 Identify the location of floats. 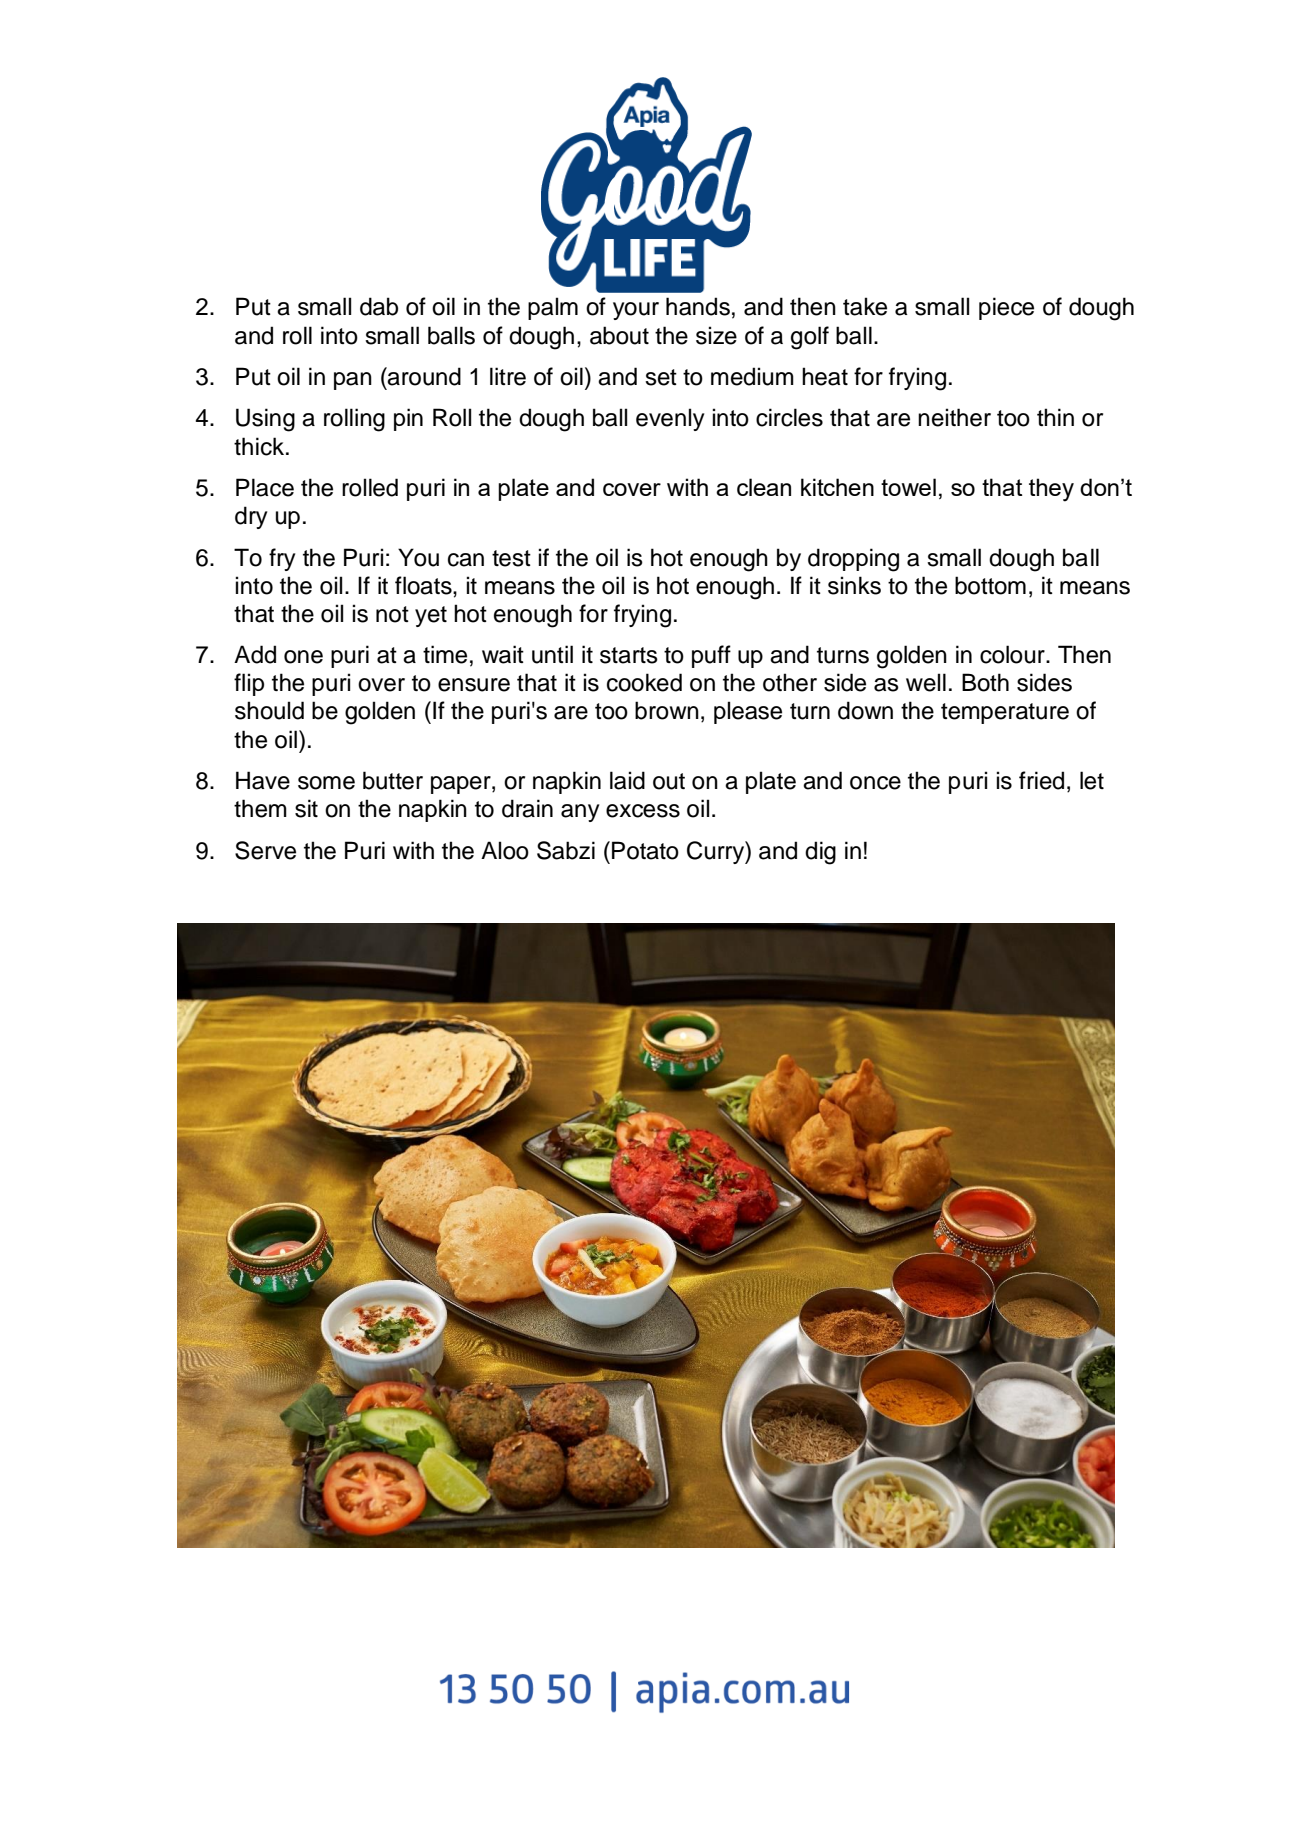
(424, 585).
